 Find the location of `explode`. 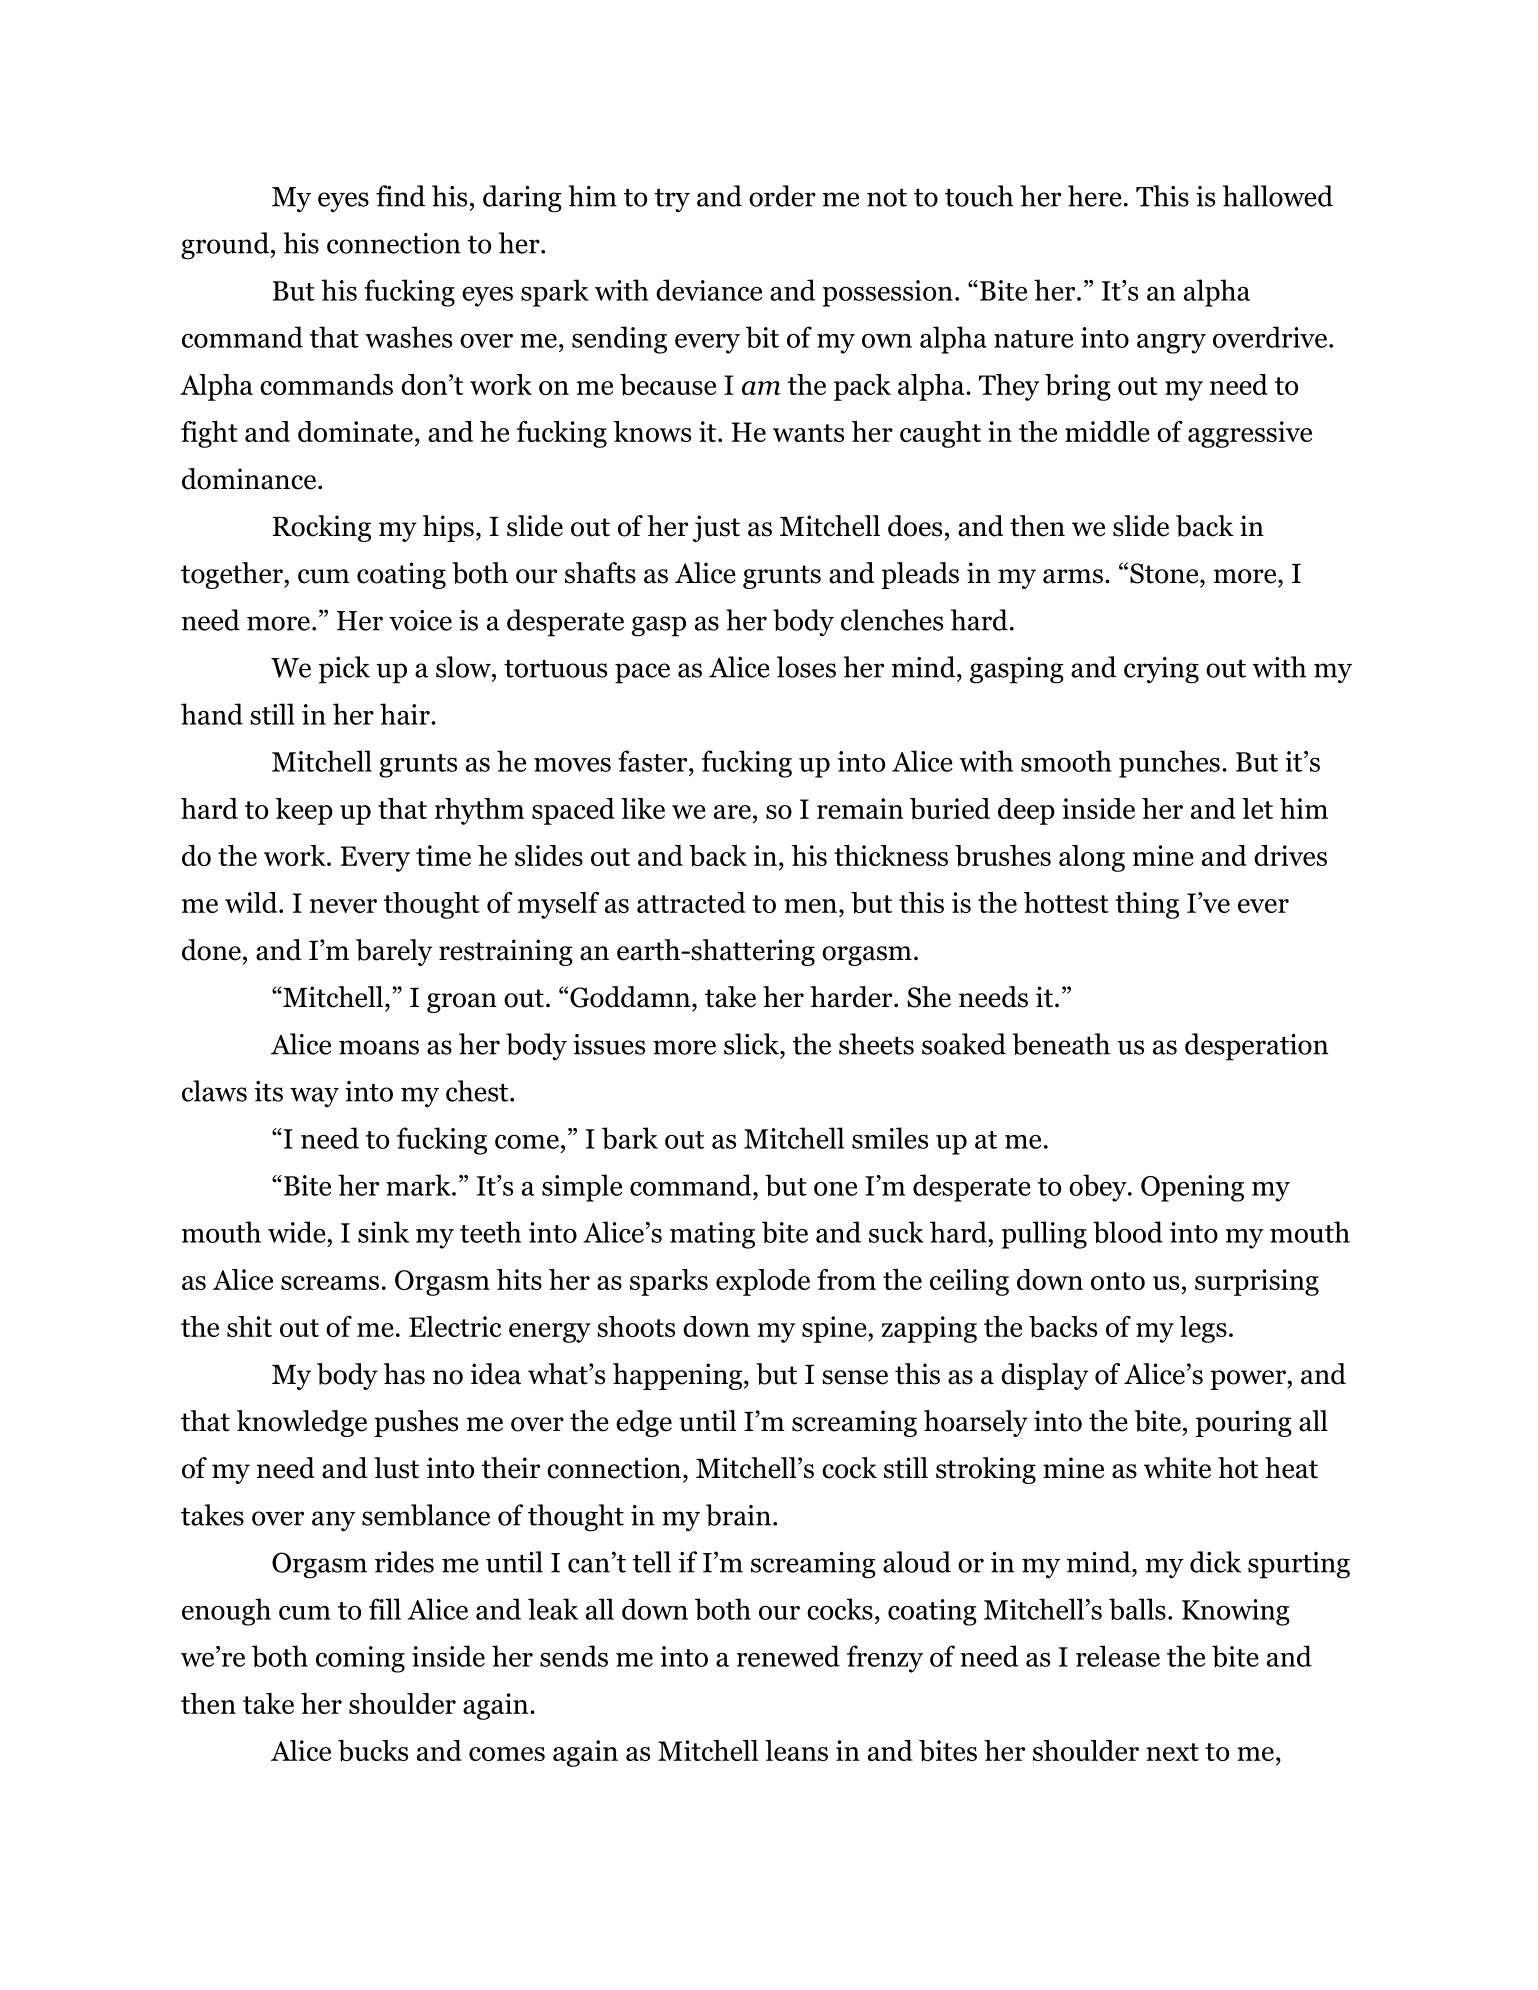

explode is located at coordinates (763, 1282).
